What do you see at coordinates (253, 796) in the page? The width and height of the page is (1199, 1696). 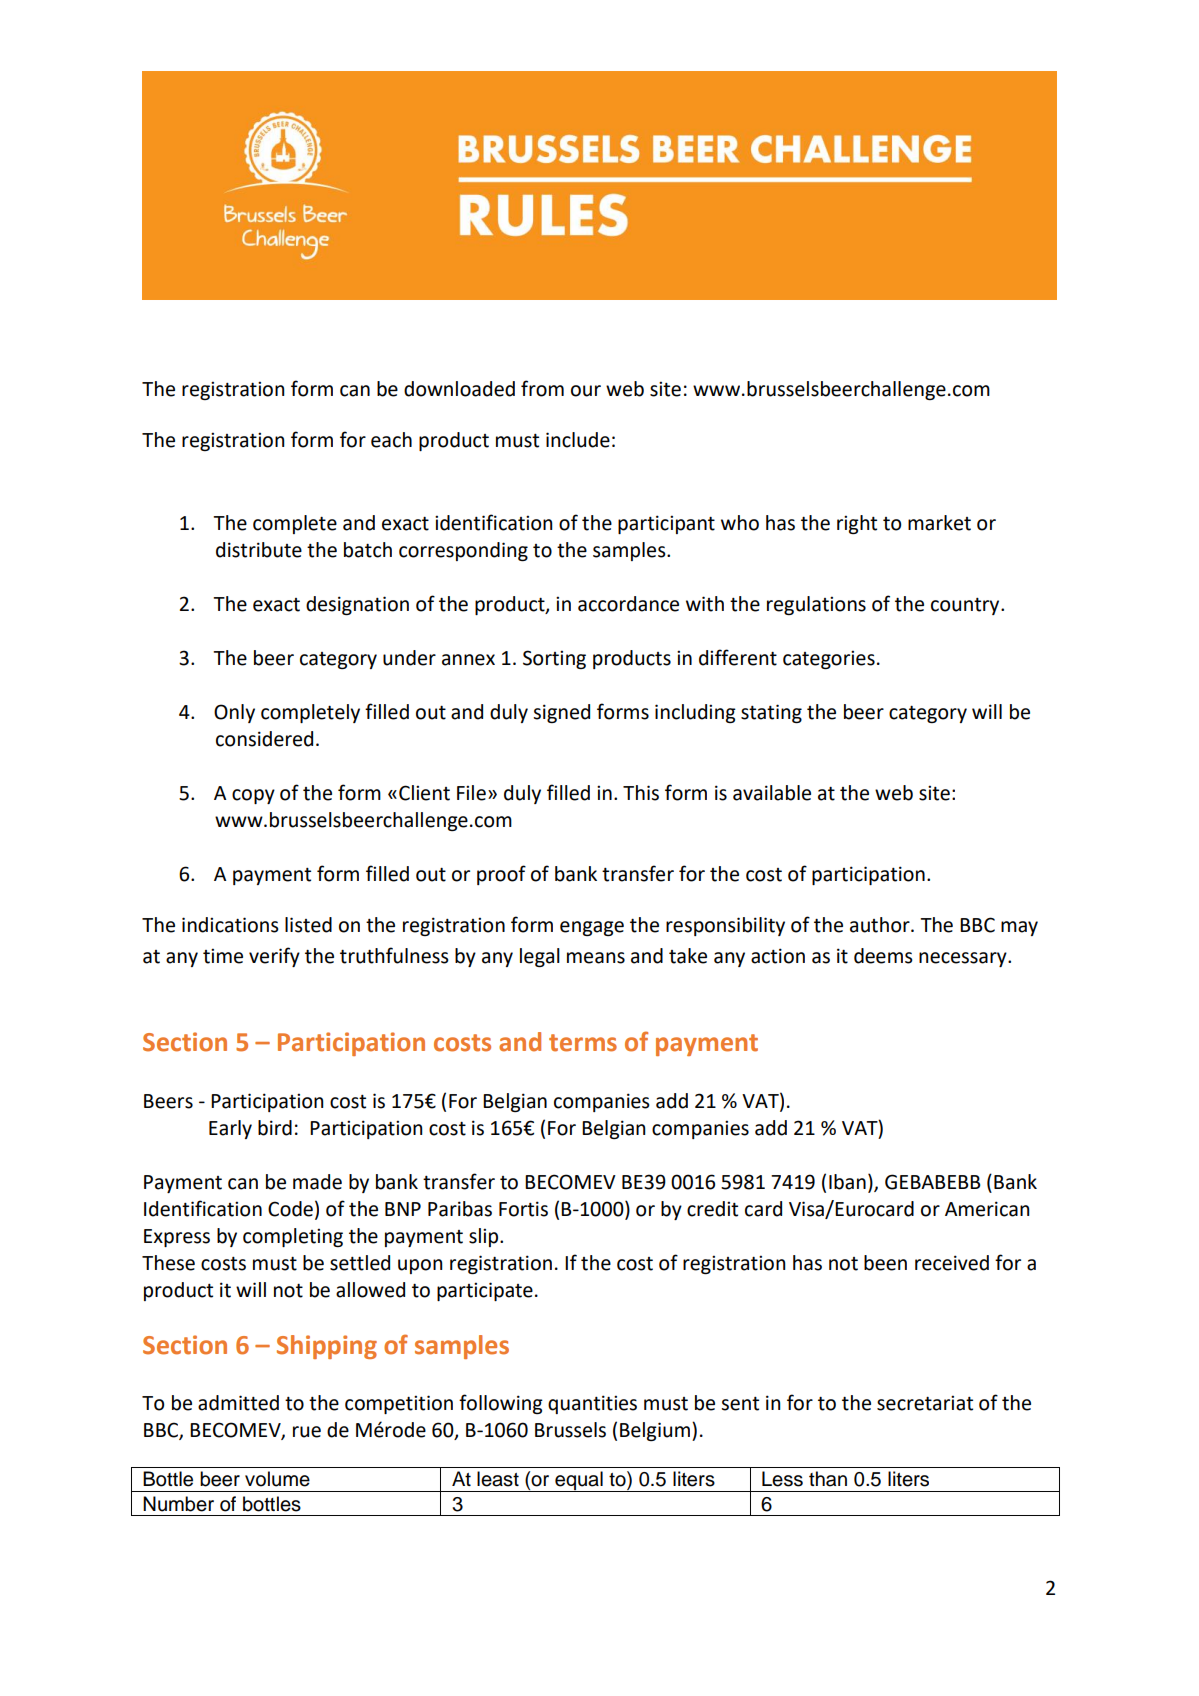 I see `copy` at bounding box center [253, 796].
